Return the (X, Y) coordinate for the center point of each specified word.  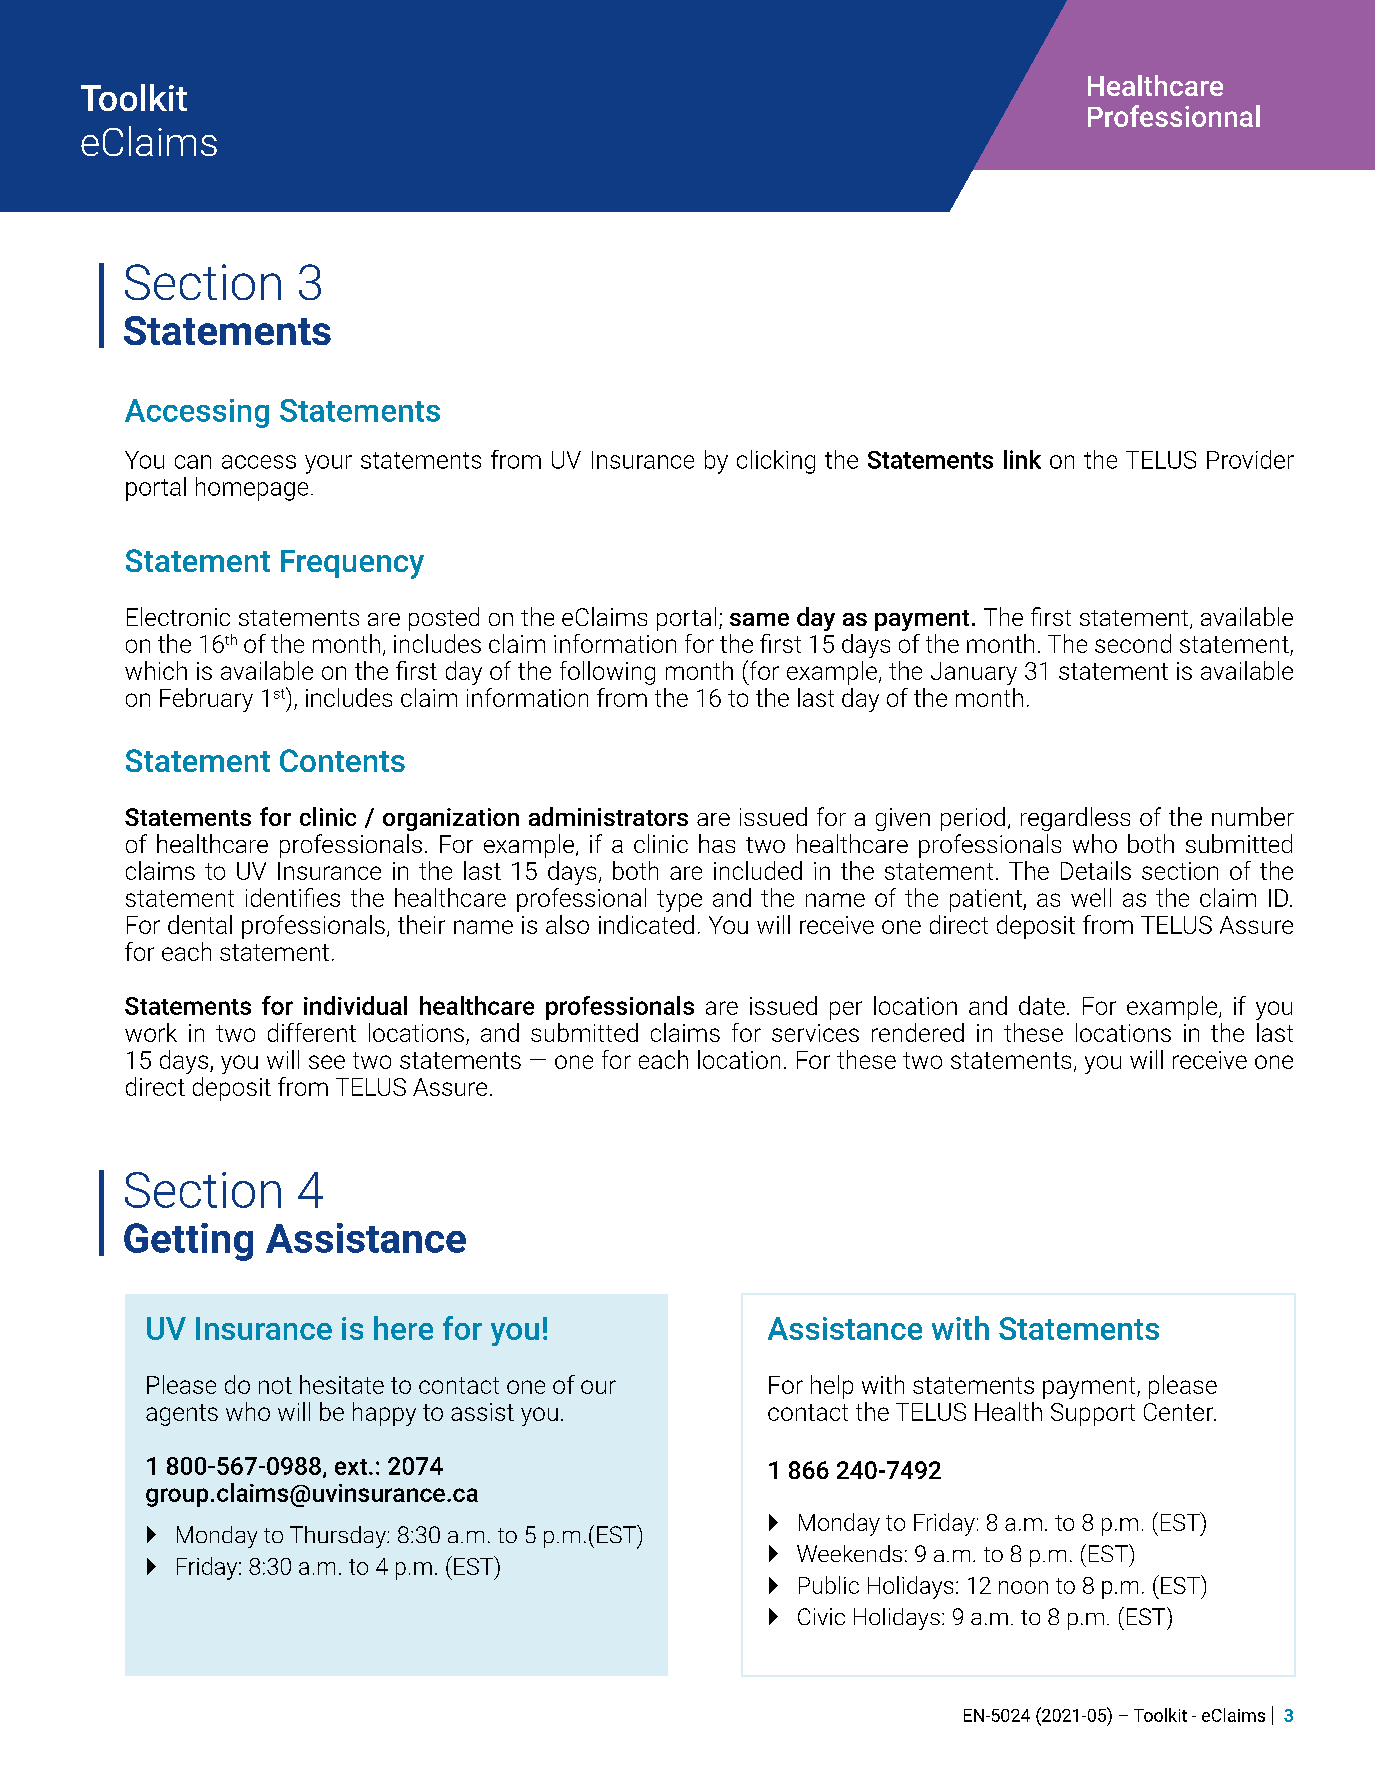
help (832, 1387)
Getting (188, 1242)
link (1022, 459)
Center (1180, 1412)
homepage (252, 489)
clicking (776, 462)
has (717, 843)
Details (1096, 870)
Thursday (339, 1537)
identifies (293, 897)
